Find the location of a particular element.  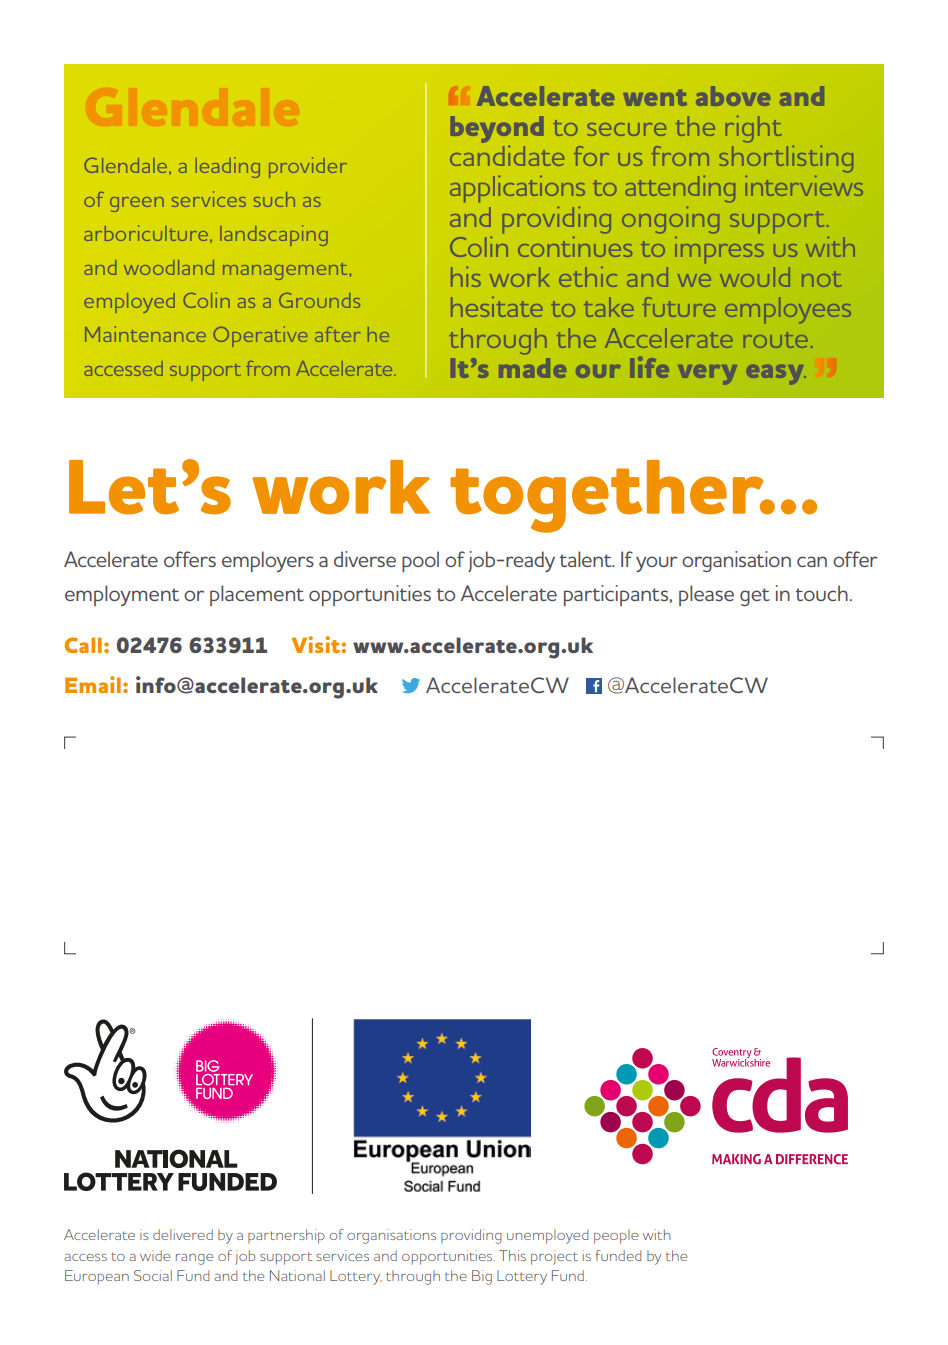

Maintenance is located at coordinates (145, 334).
